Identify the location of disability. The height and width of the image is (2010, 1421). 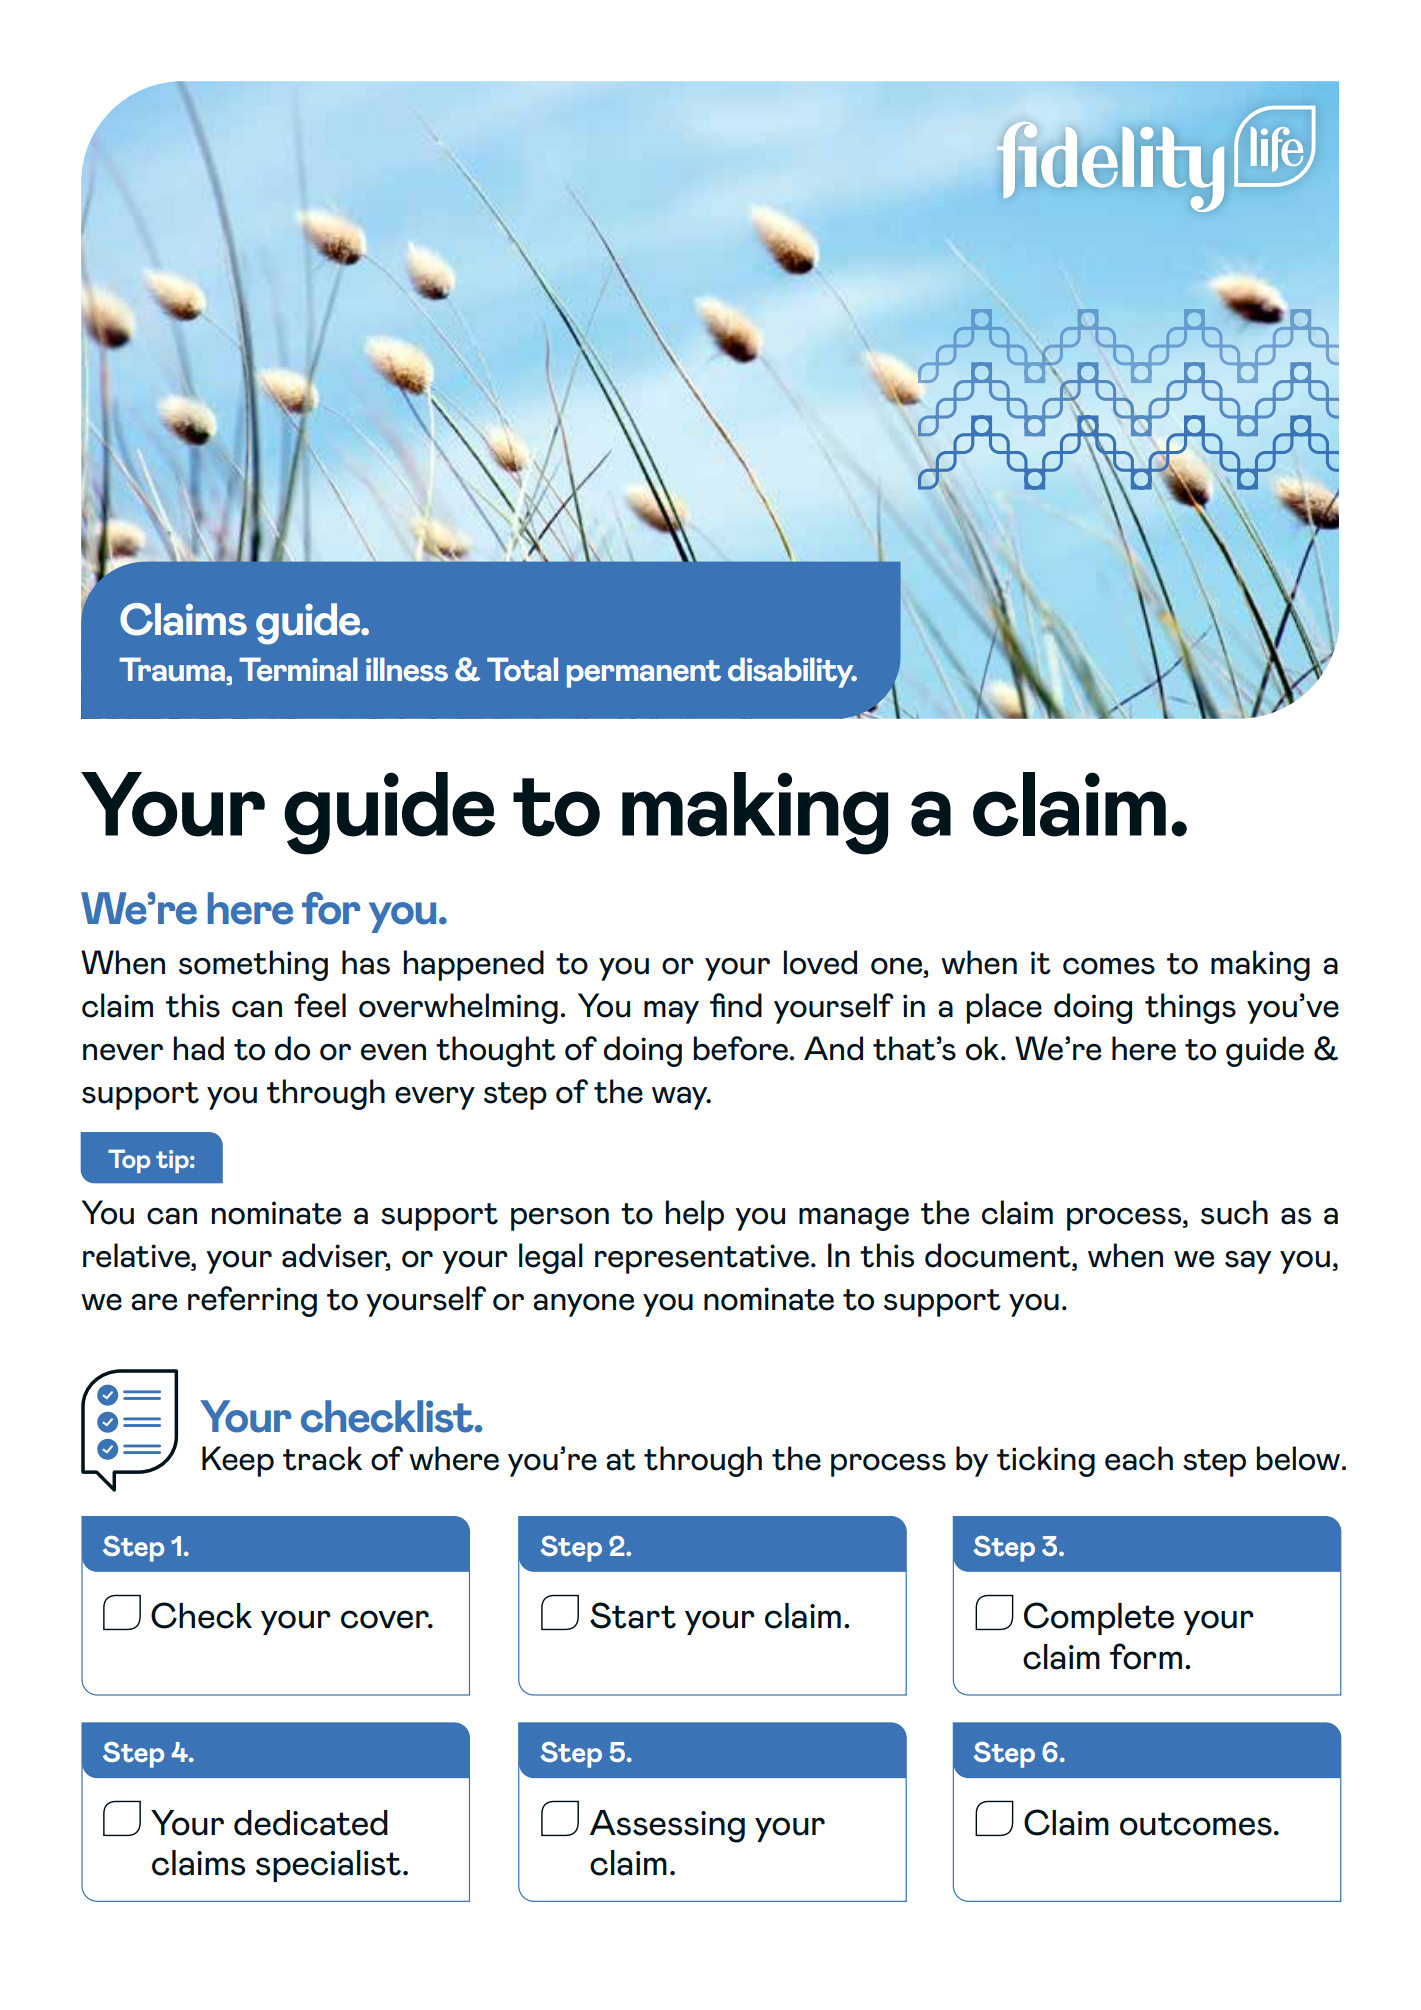
(792, 672).
